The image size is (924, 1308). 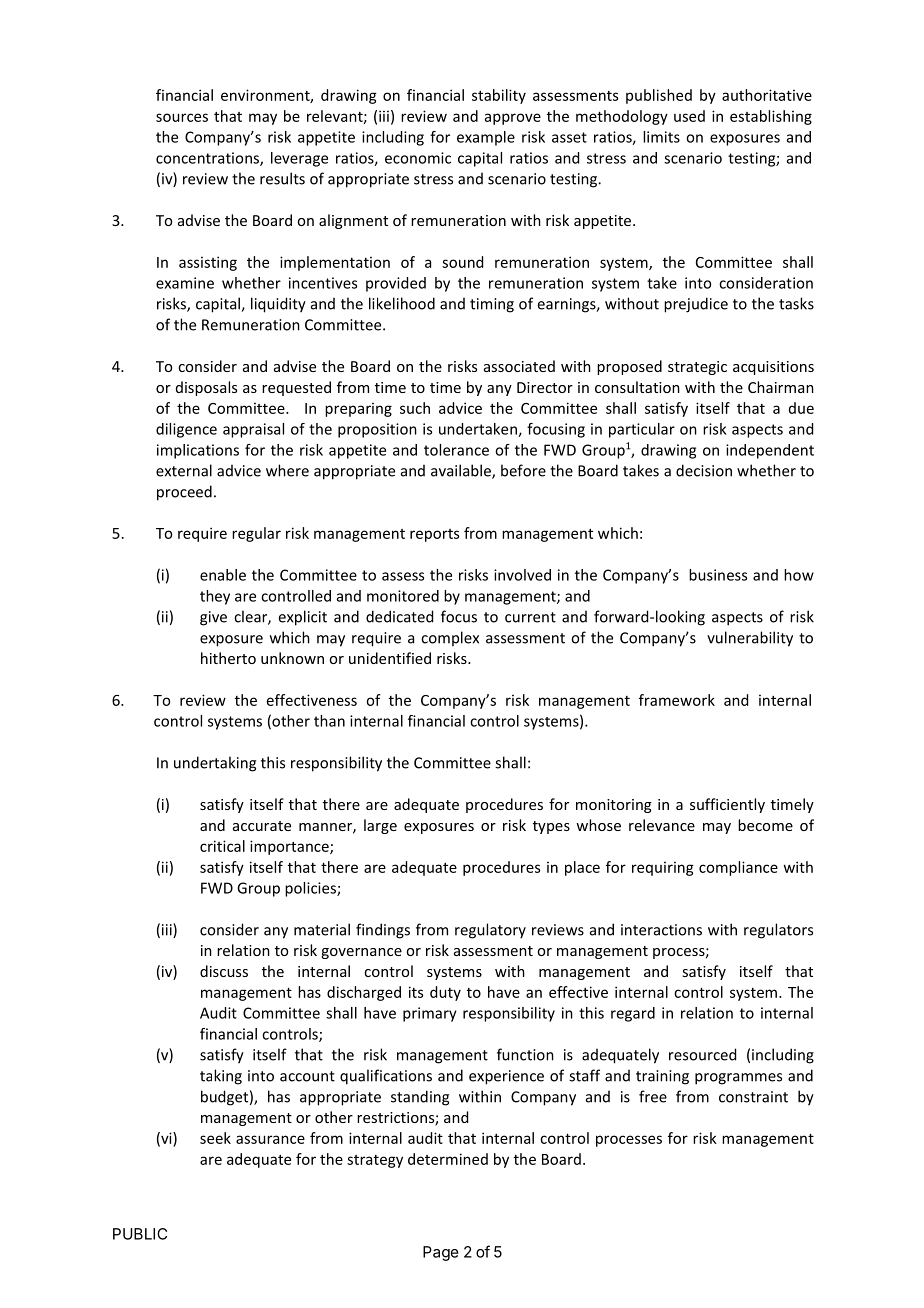 What do you see at coordinates (486, 138) in the screenshot?
I see `example` at bounding box center [486, 138].
